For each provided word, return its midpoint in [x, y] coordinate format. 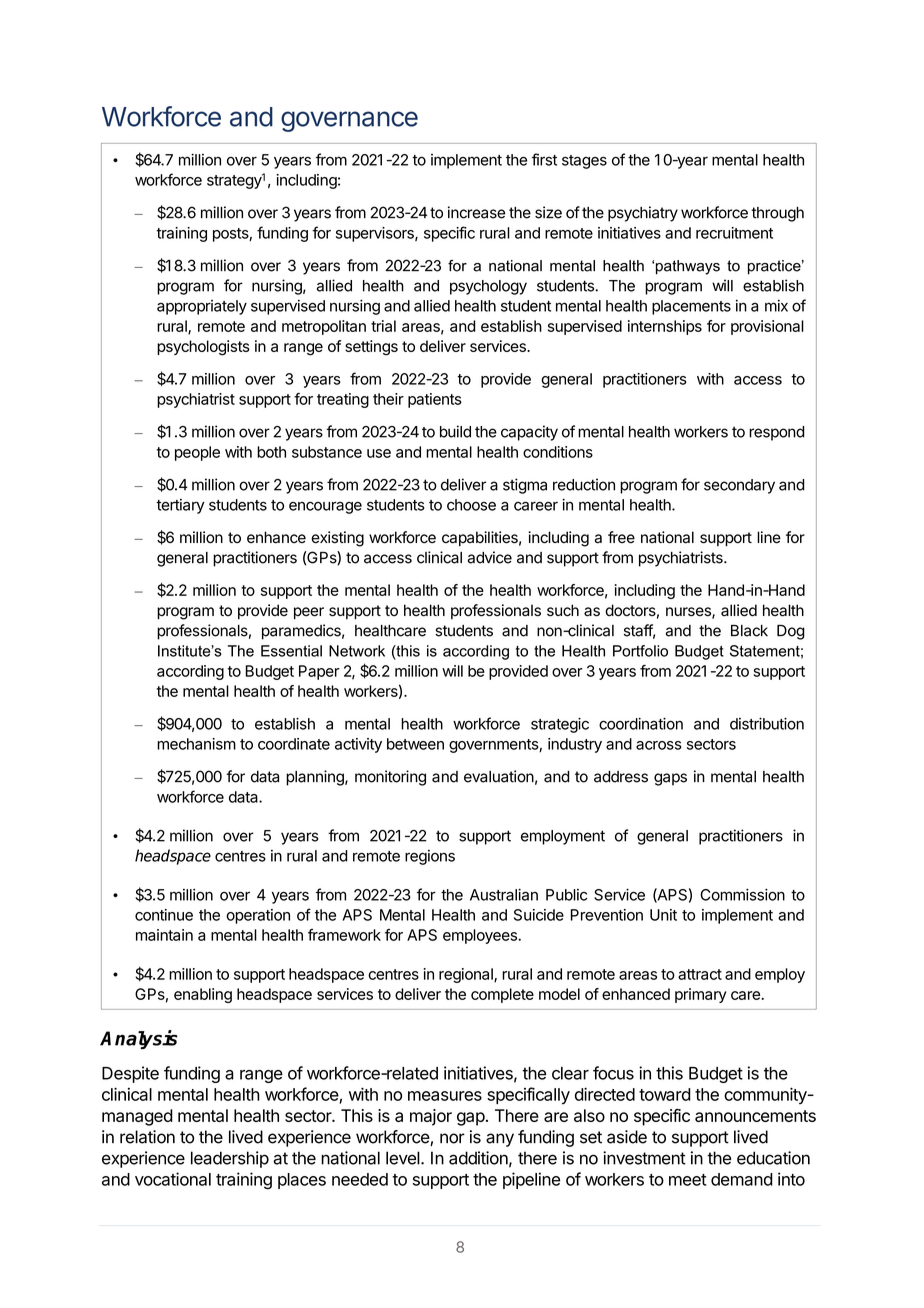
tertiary [180, 506]
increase [476, 212]
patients [435, 400]
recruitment [734, 233]
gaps [670, 779]
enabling [203, 995]
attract [700, 974]
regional [467, 975]
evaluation [499, 776]
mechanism [196, 744]
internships [665, 327]
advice [489, 557]
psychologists [203, 348]
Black [749, 631]
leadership [230, 1159]
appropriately [202, 307]
